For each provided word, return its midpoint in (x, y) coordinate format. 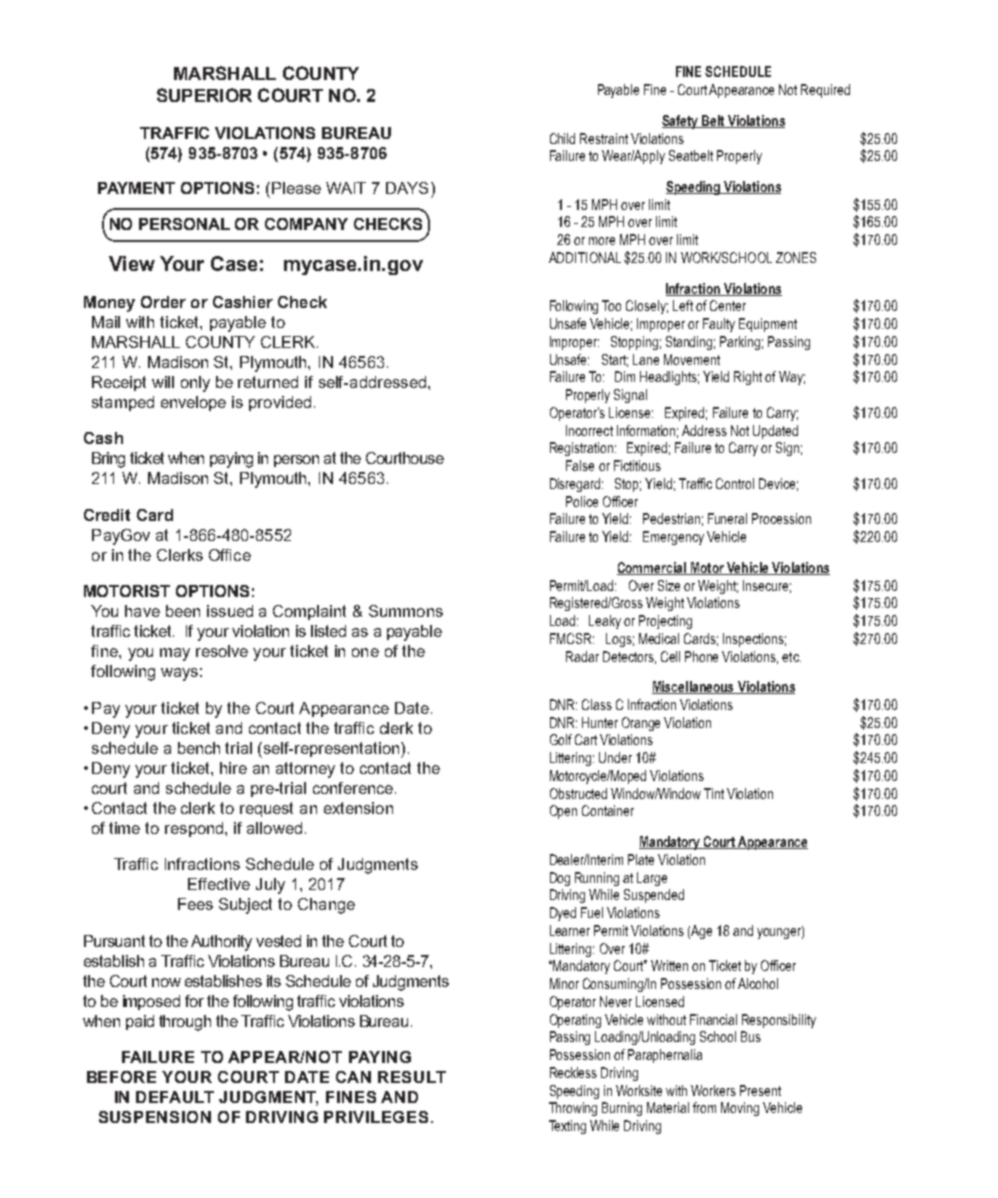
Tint (714, 793)
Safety (681, 122)
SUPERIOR (204, 95)
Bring (108, 460)
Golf (561, 739)
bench (199, 748)
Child (562, 138)
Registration (581, 449)
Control (735, 483)
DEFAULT (175, 1097)
